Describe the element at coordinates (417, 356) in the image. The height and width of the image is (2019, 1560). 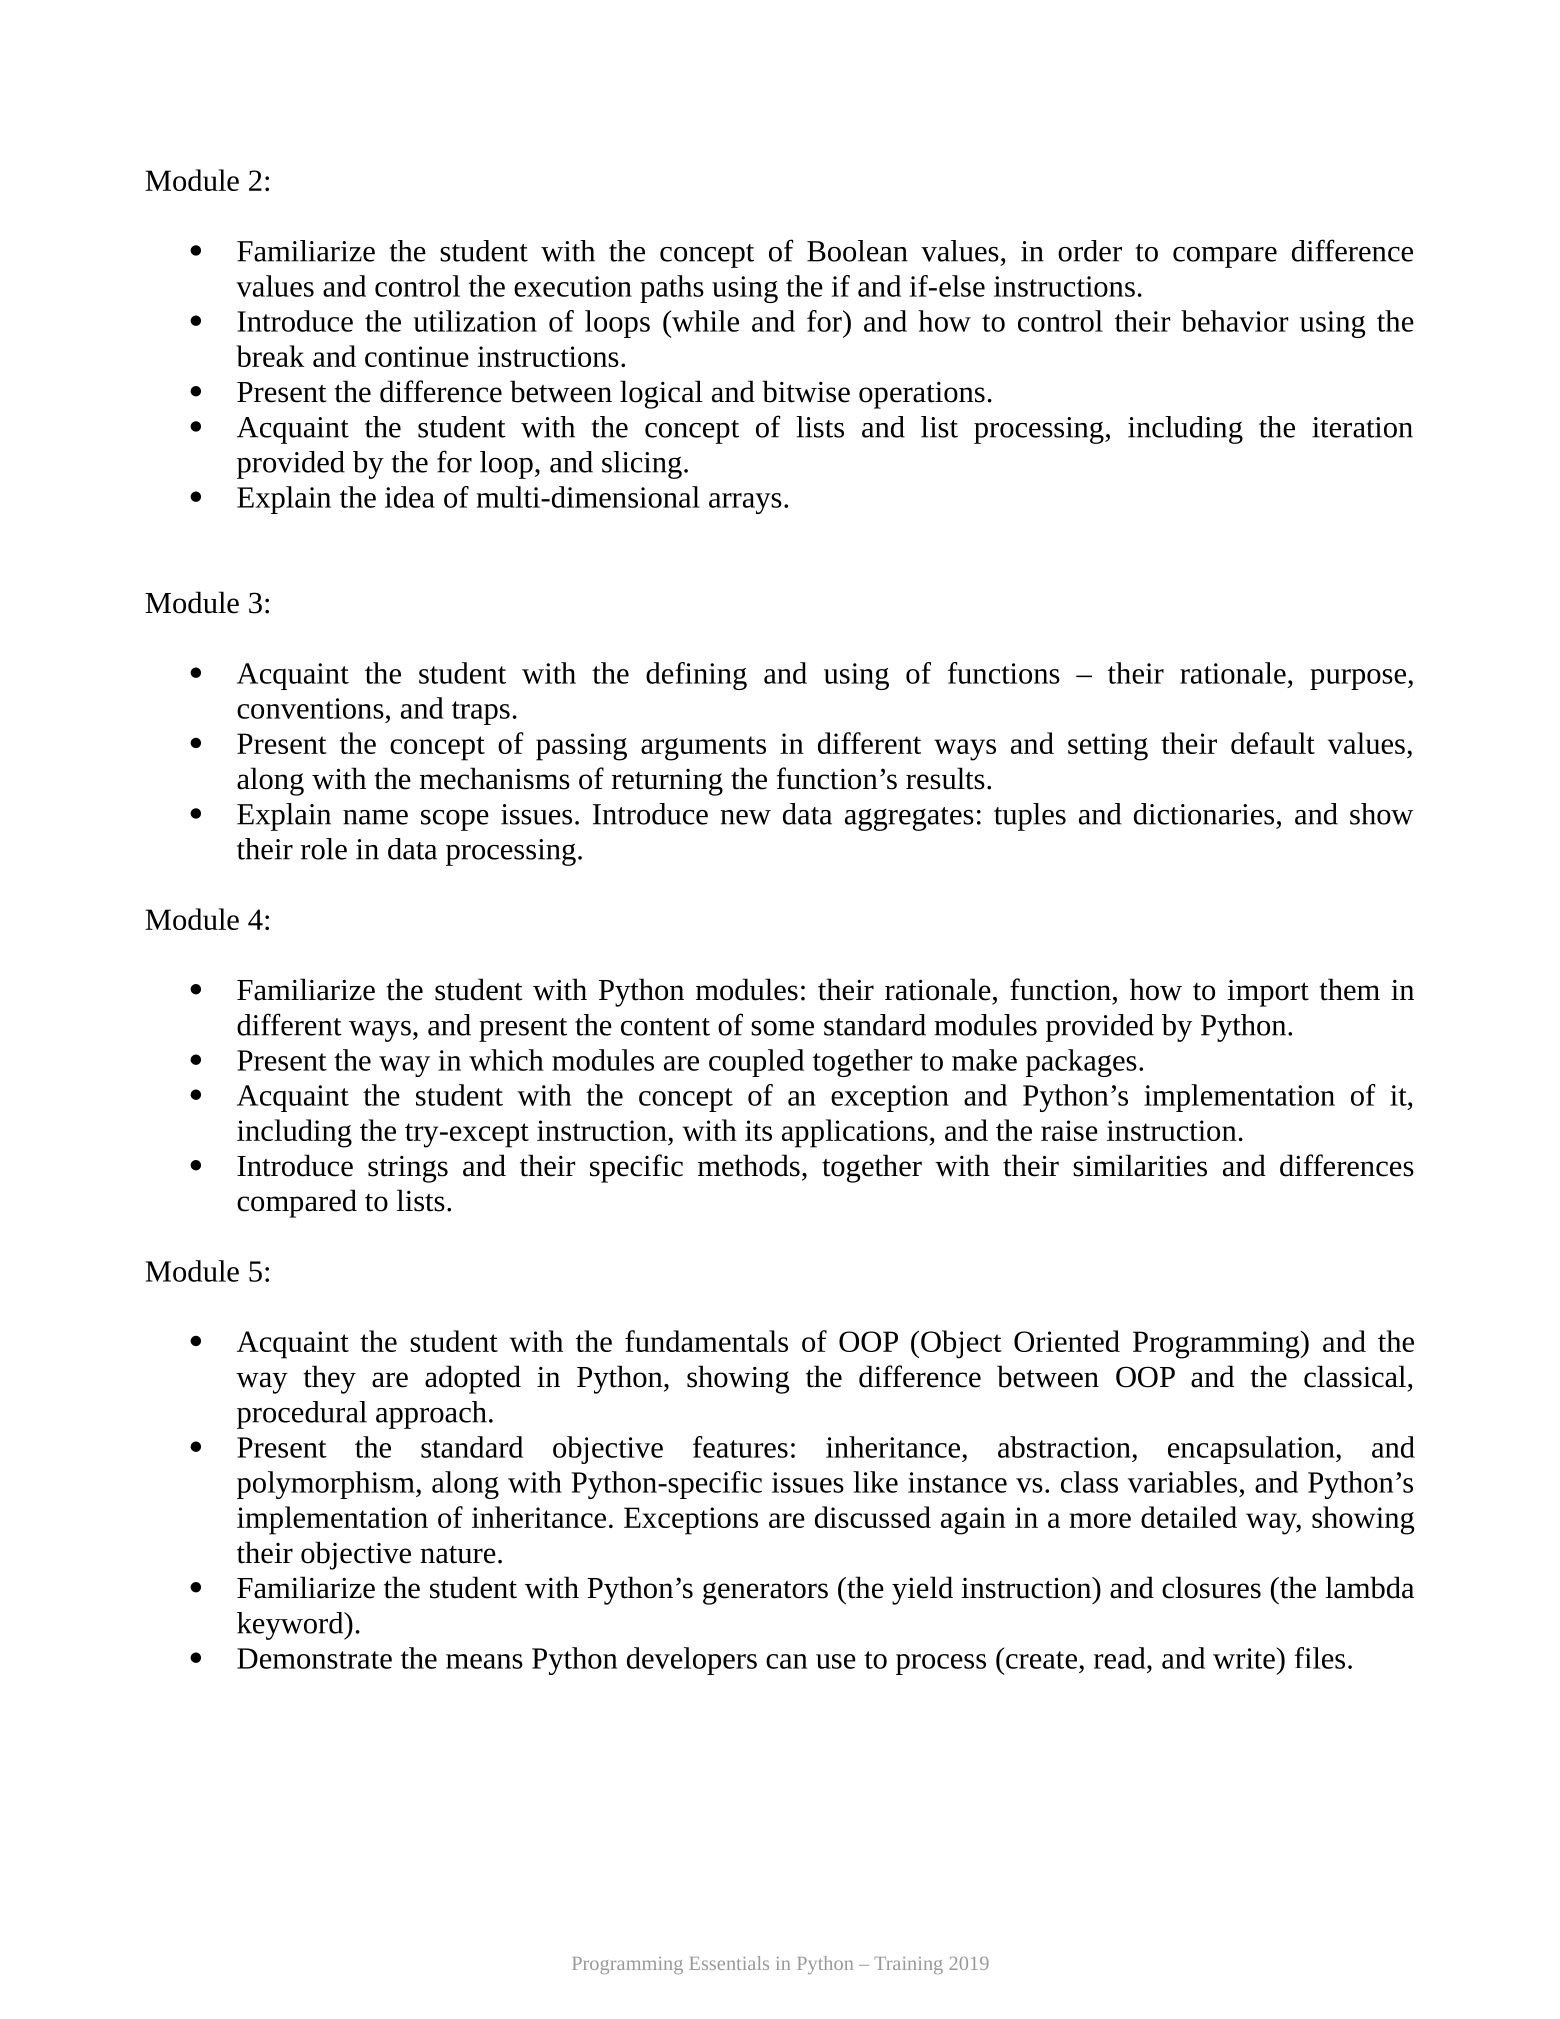
I see `continue` at that location.
